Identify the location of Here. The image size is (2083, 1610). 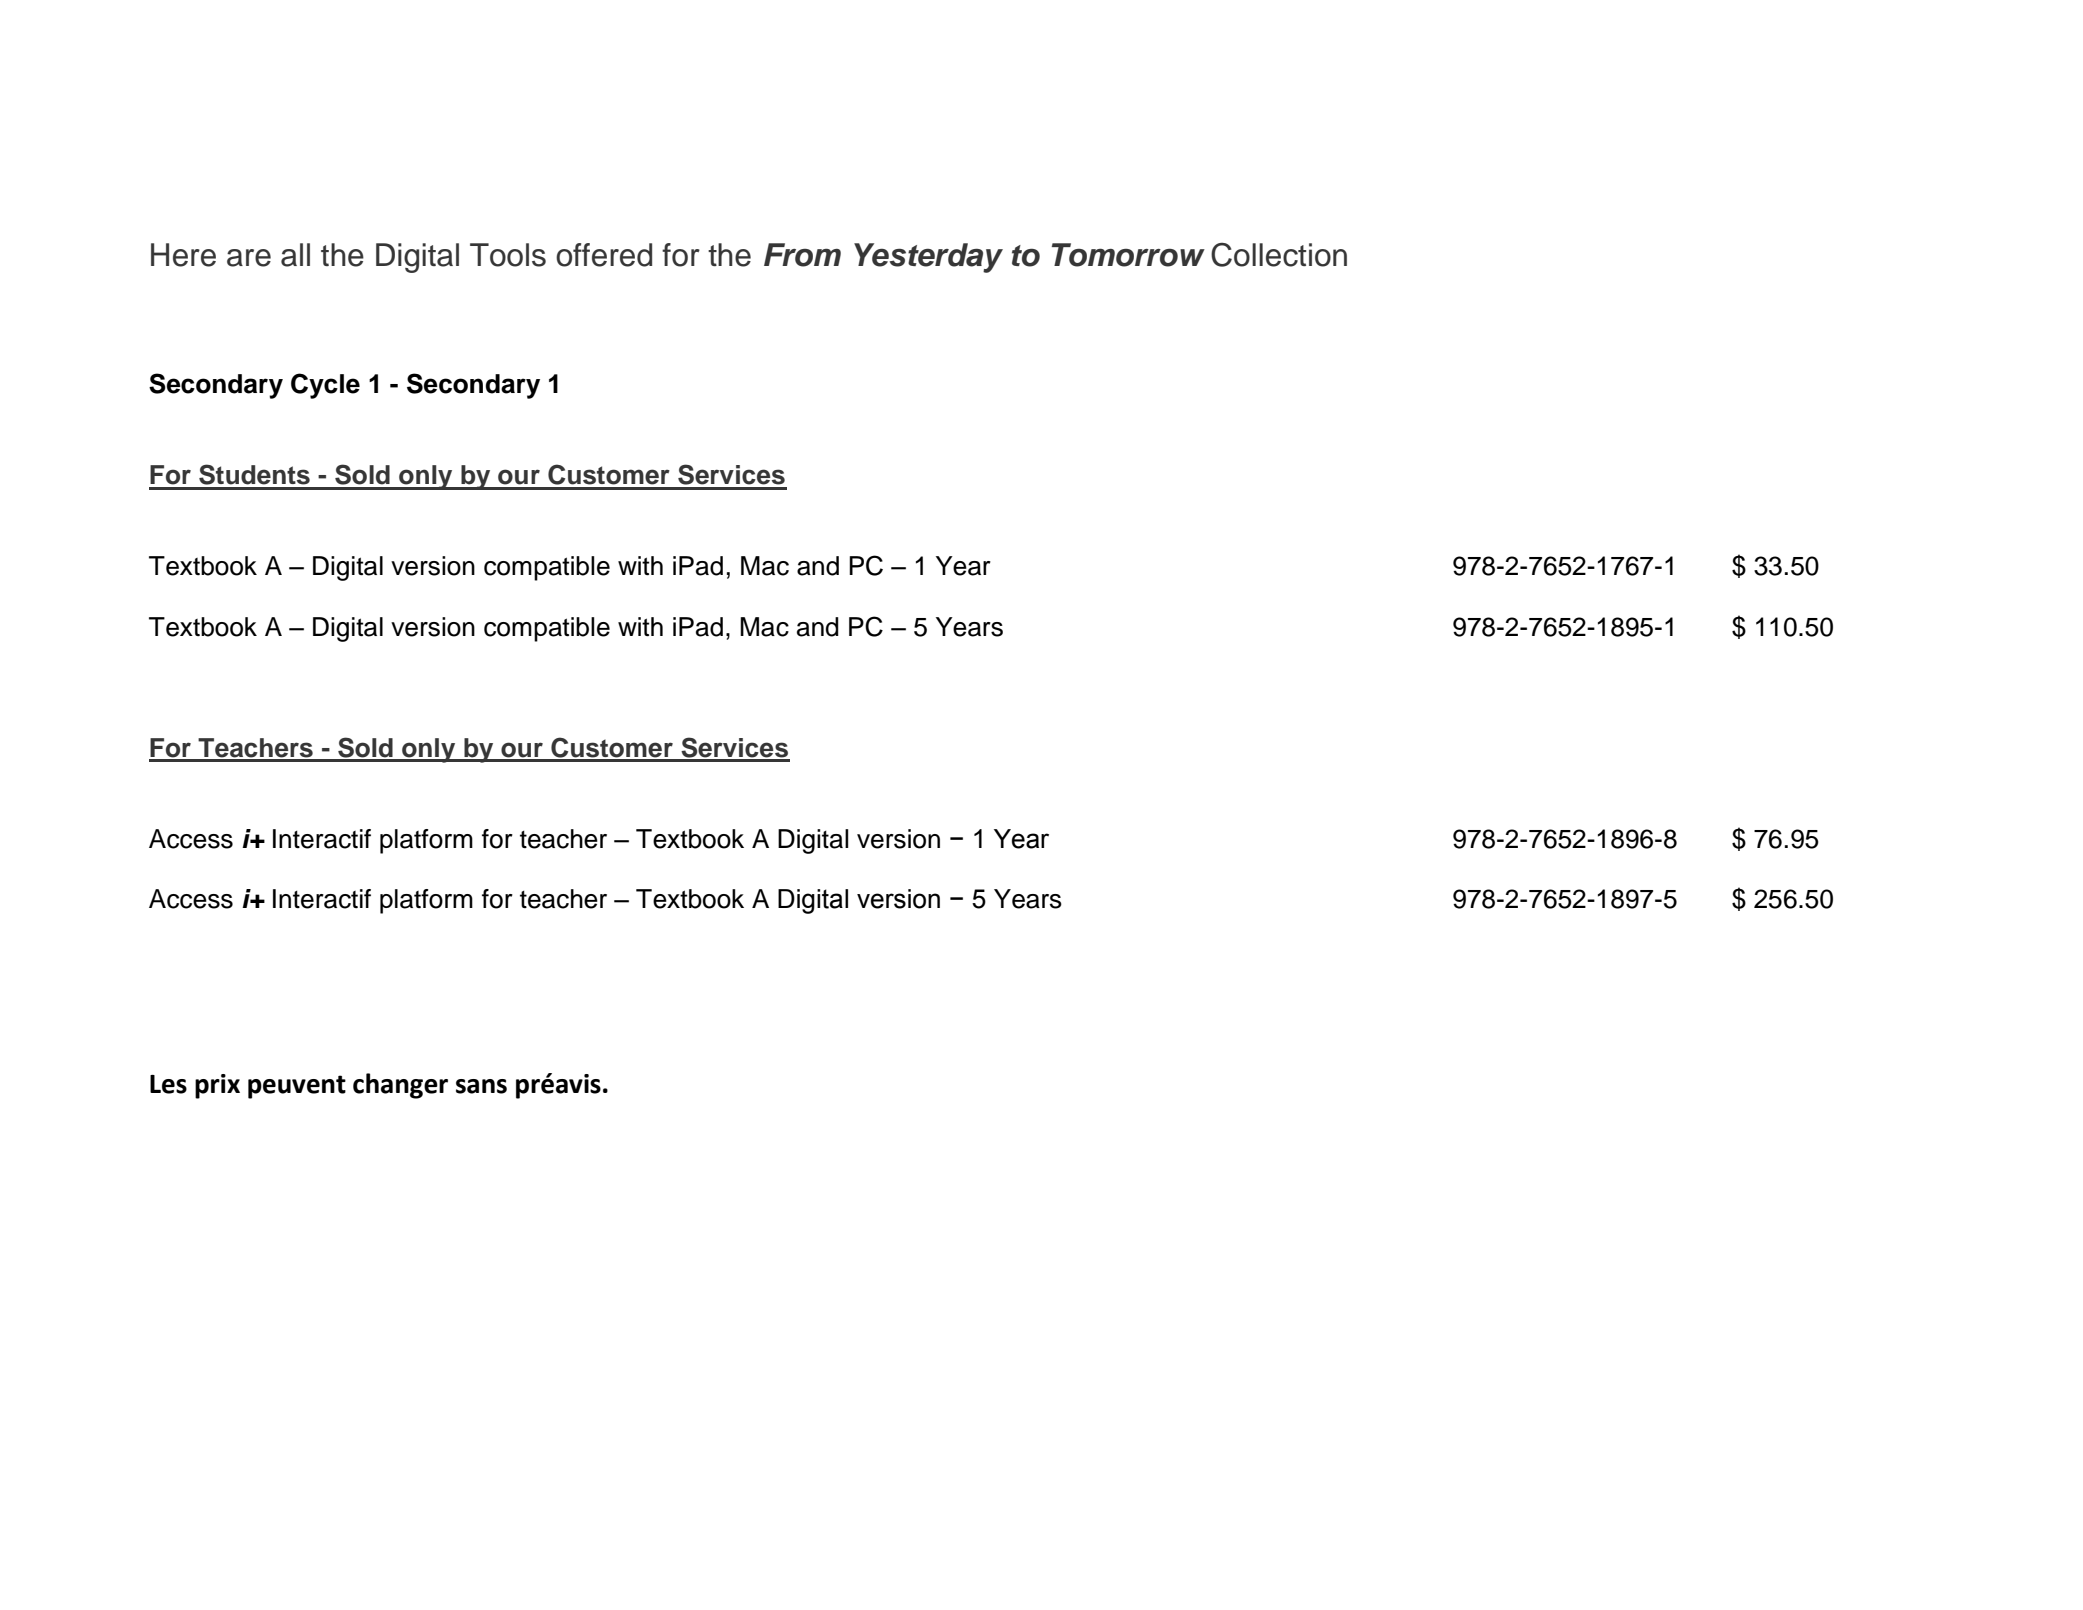
(183, 255).
